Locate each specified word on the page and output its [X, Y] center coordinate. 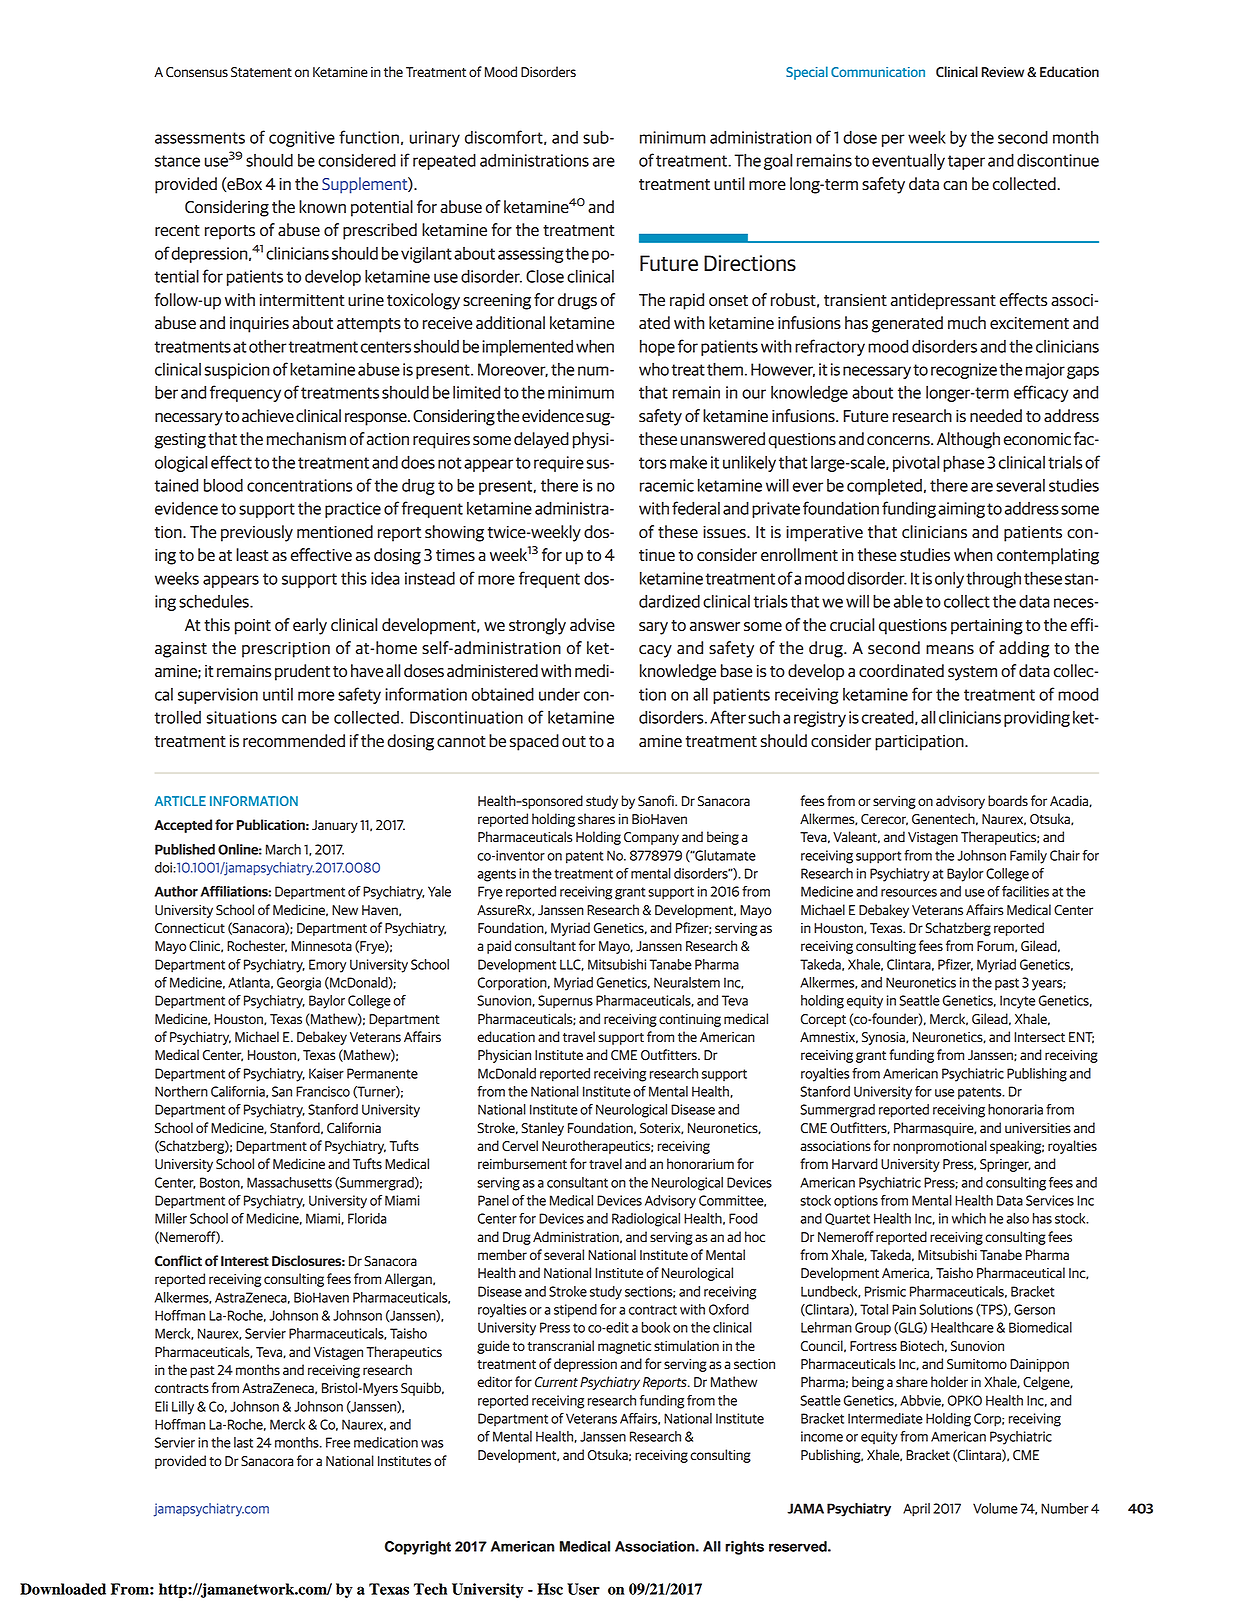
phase [963, 464]
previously [257, 533]
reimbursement [522, 1164]
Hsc [550, 1589]
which [969, 1218]
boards [1008, 801]
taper [966, 162]
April [916, 1510]
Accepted [183, 826]
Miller [171, 1218]
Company [651, 838]
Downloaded [63, 1589]
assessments [200, 138]
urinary [435, 139]
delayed [541, 440]
